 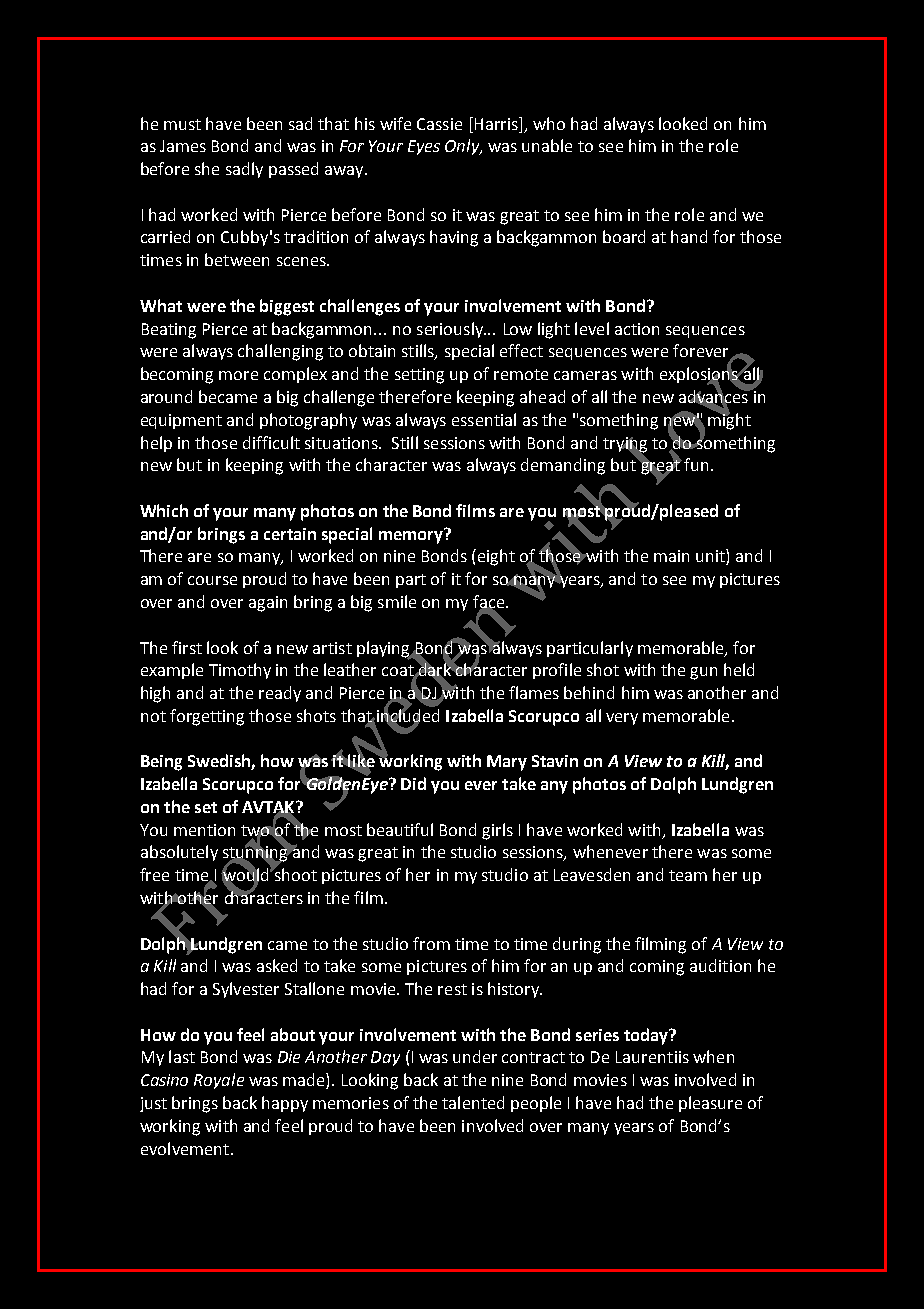 I want to click on main, so click(x=671, y=556).
